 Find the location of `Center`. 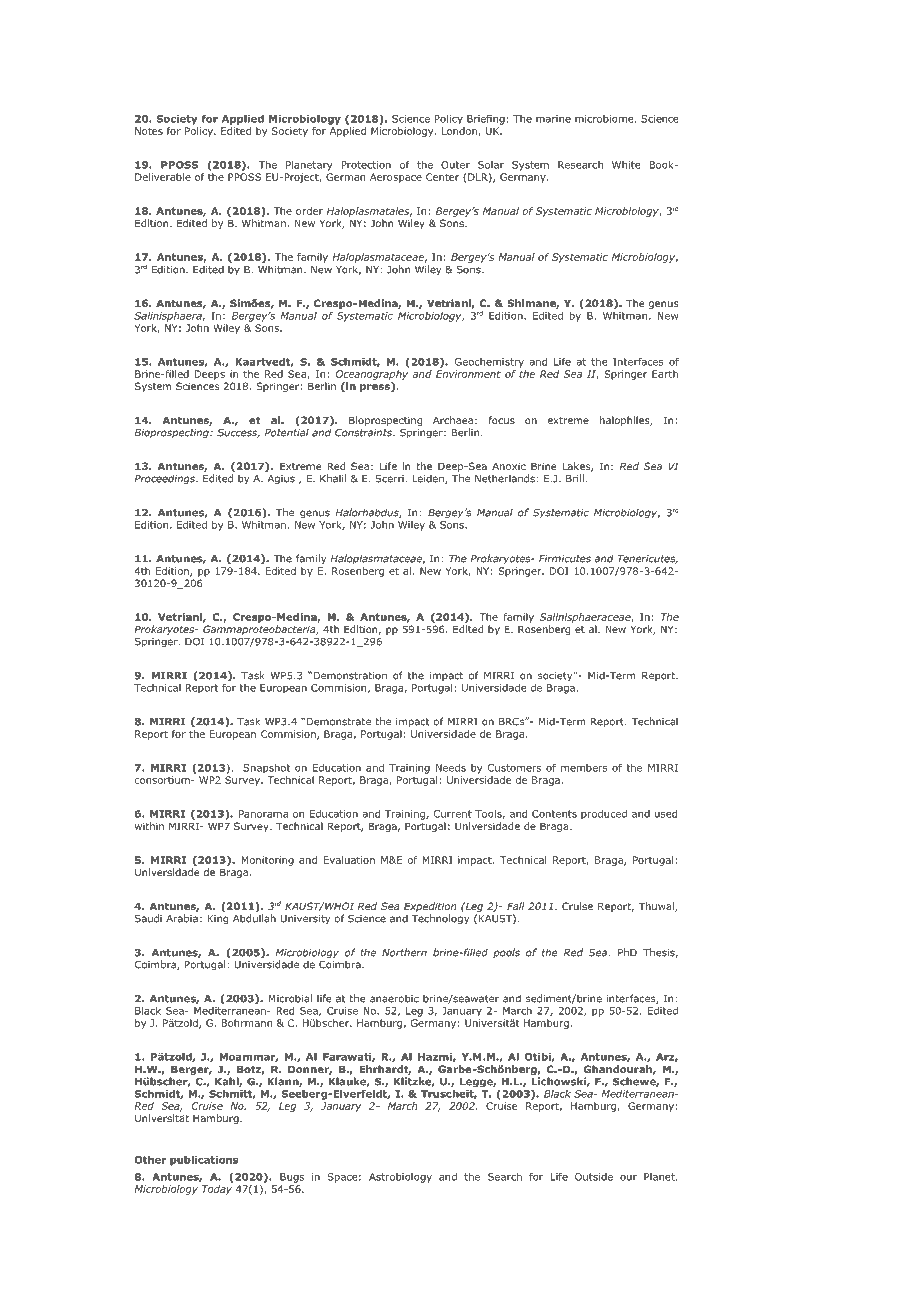

Center is located at coordinates (442, 177).
